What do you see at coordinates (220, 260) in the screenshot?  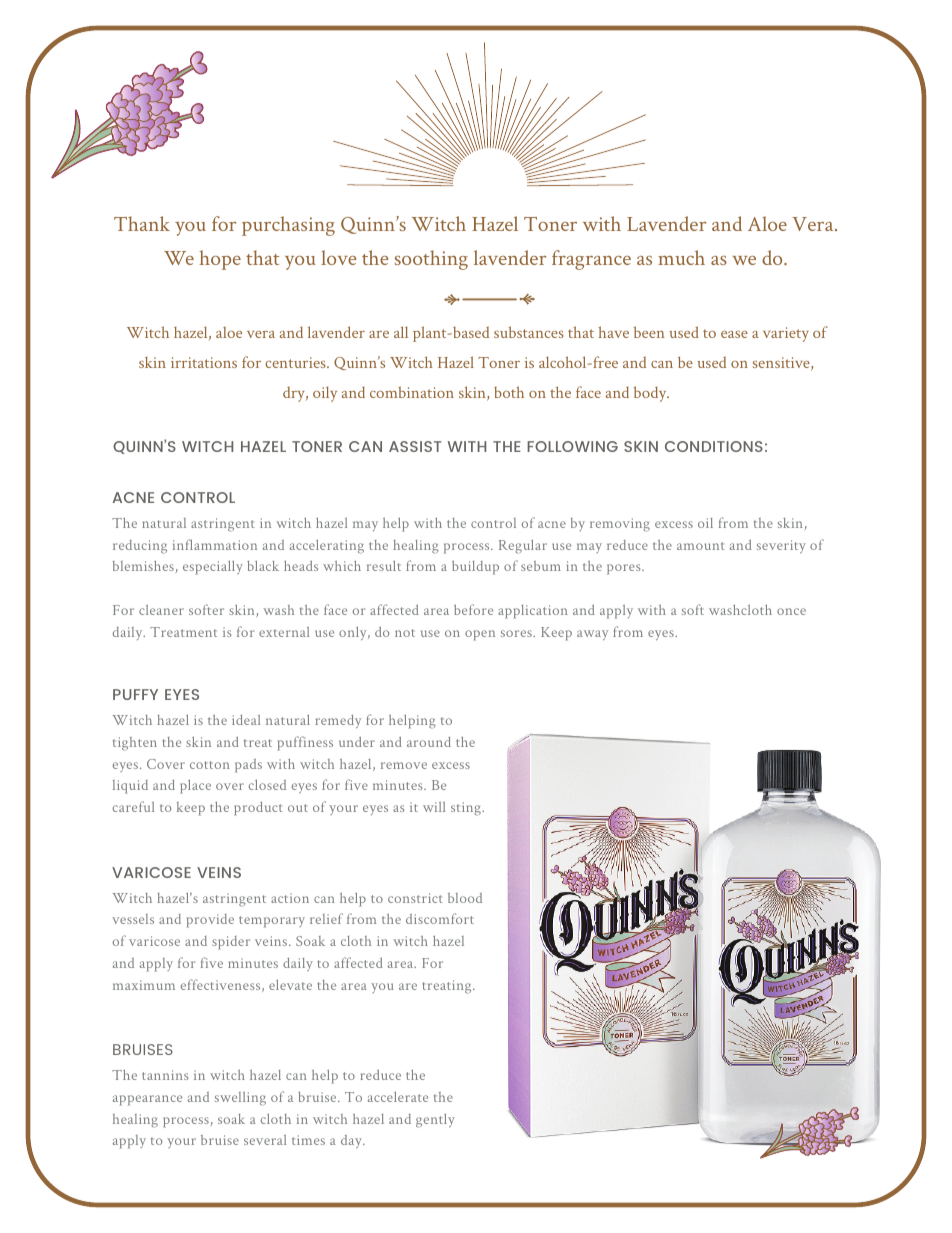 I see `hope` at bounding box center [220, 260].
